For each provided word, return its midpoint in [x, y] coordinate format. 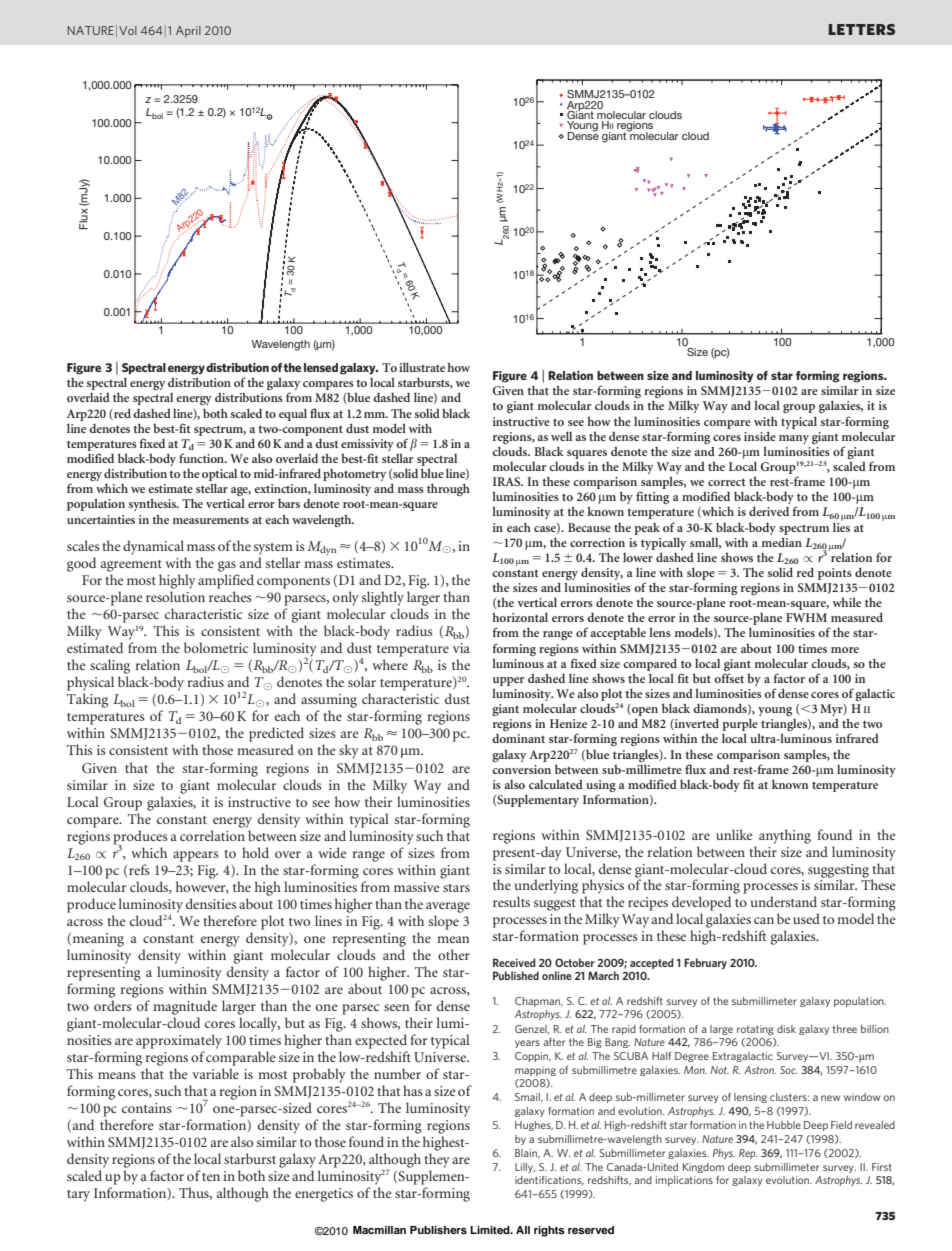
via [461, 648]
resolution [175, 596]
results [511, 901]
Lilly [525, 1168]
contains [147, 1108]
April [188, 31]
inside [760, 436]
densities [211, 903]
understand [784, 901]
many [794, 439]
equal [293, 414]
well [561, 436]
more [845, 650]
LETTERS [862, 29]
